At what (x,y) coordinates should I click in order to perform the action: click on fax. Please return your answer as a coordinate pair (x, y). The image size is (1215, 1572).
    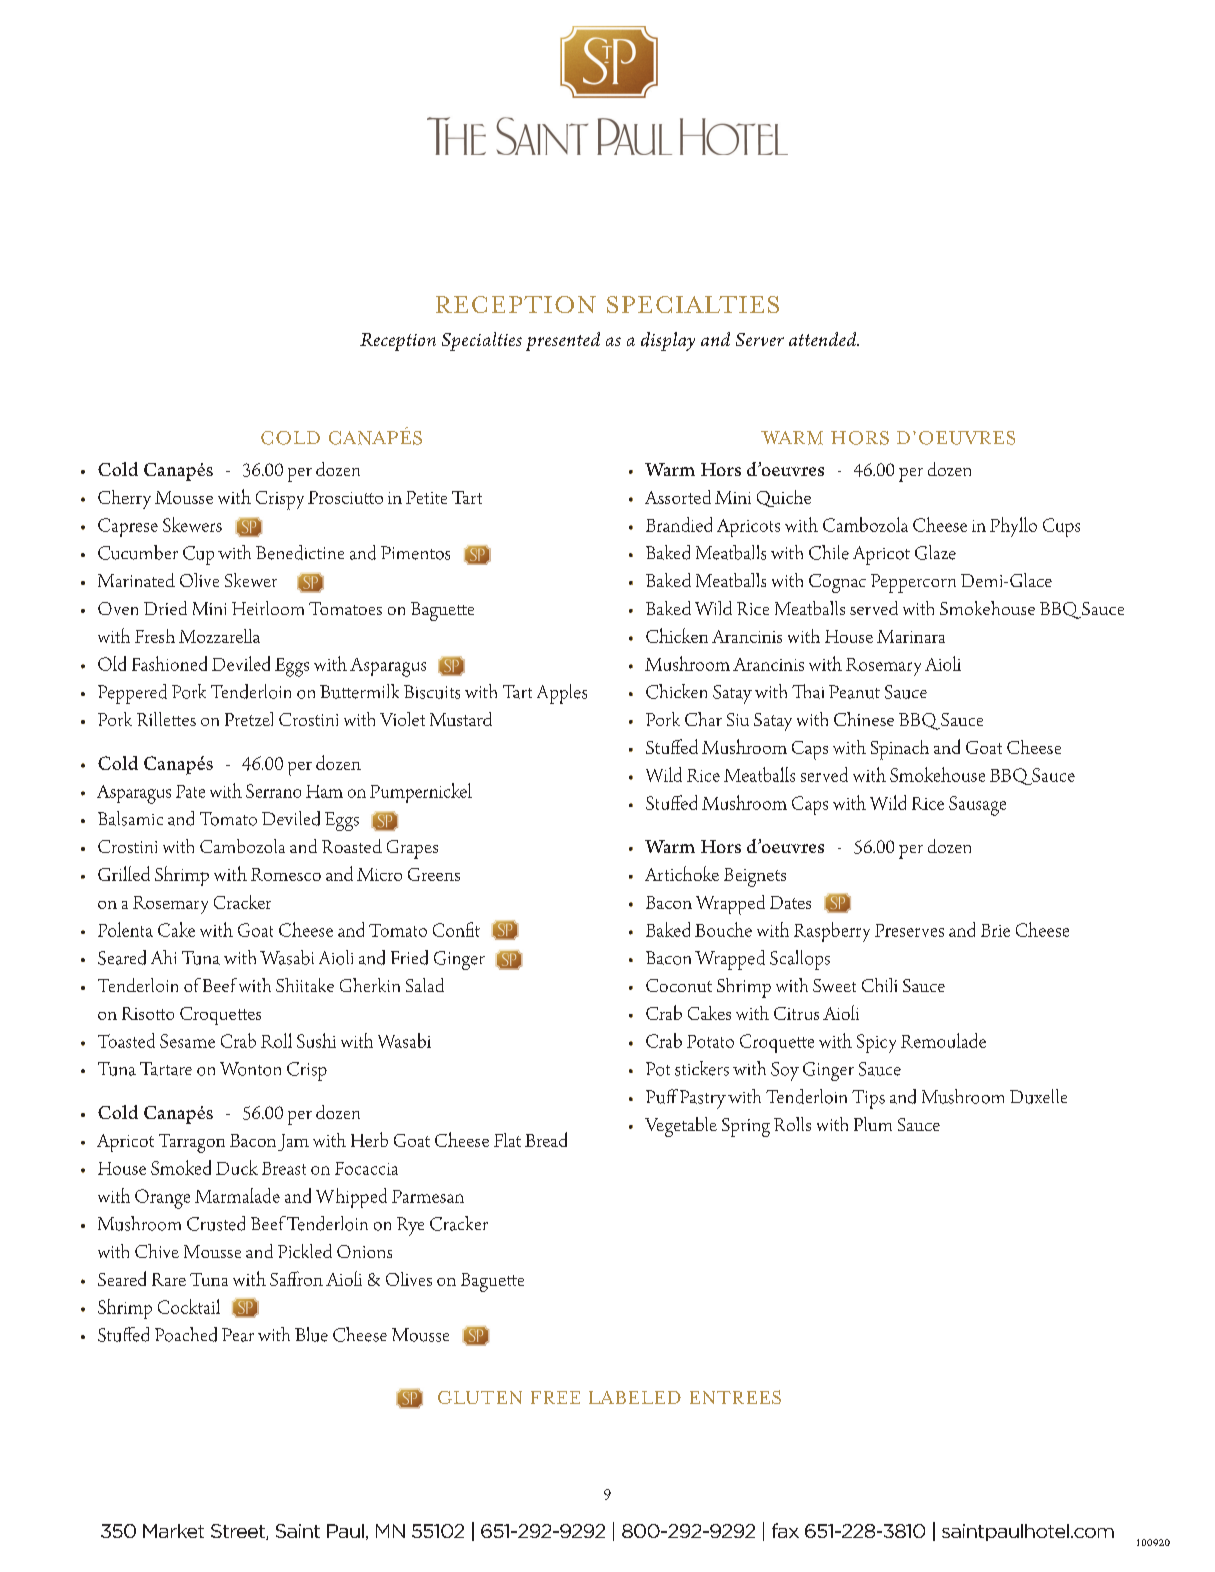
    Looking at the image, I should click on (785, 1530).
